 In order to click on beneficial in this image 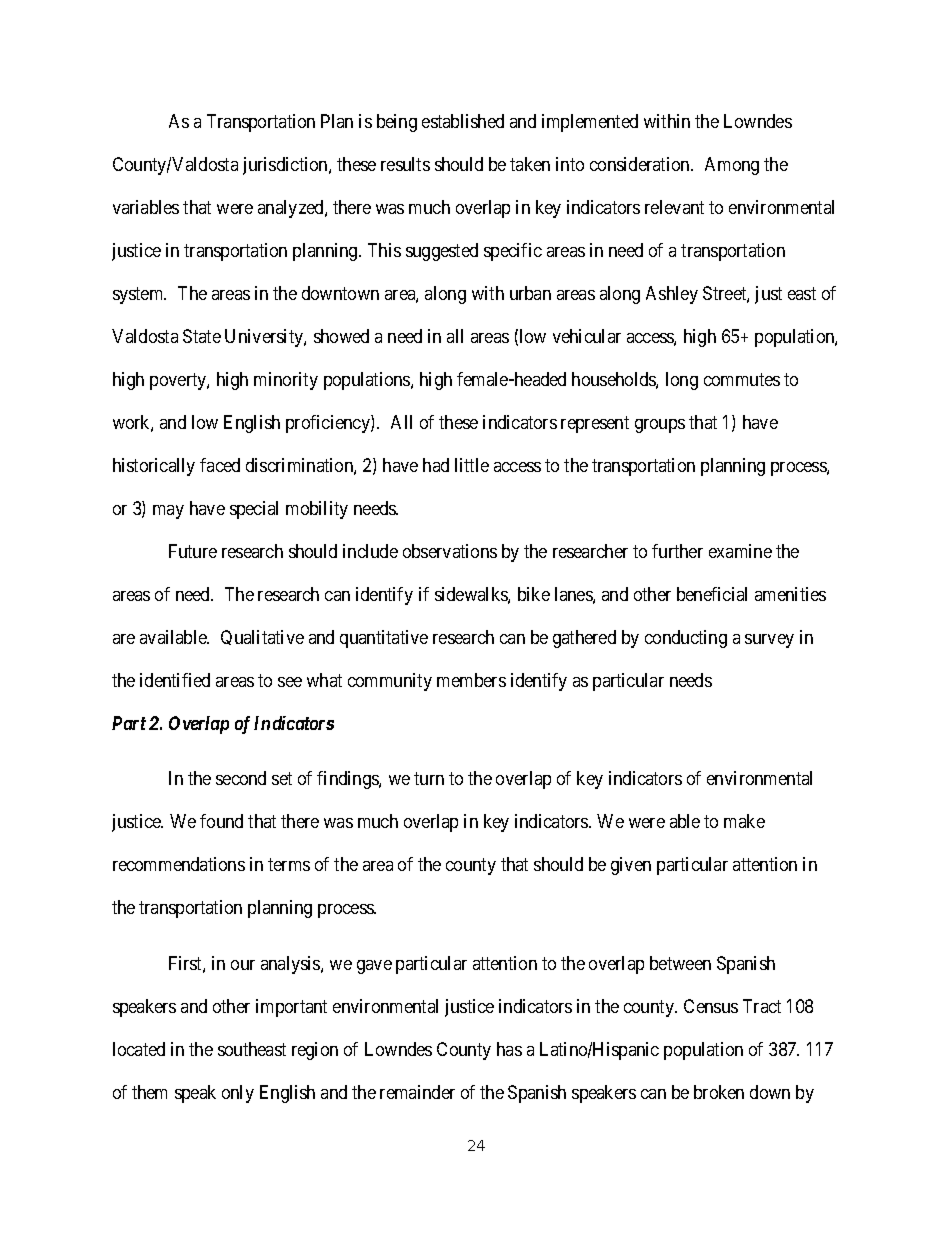, I will do `click(712, 594)`.
